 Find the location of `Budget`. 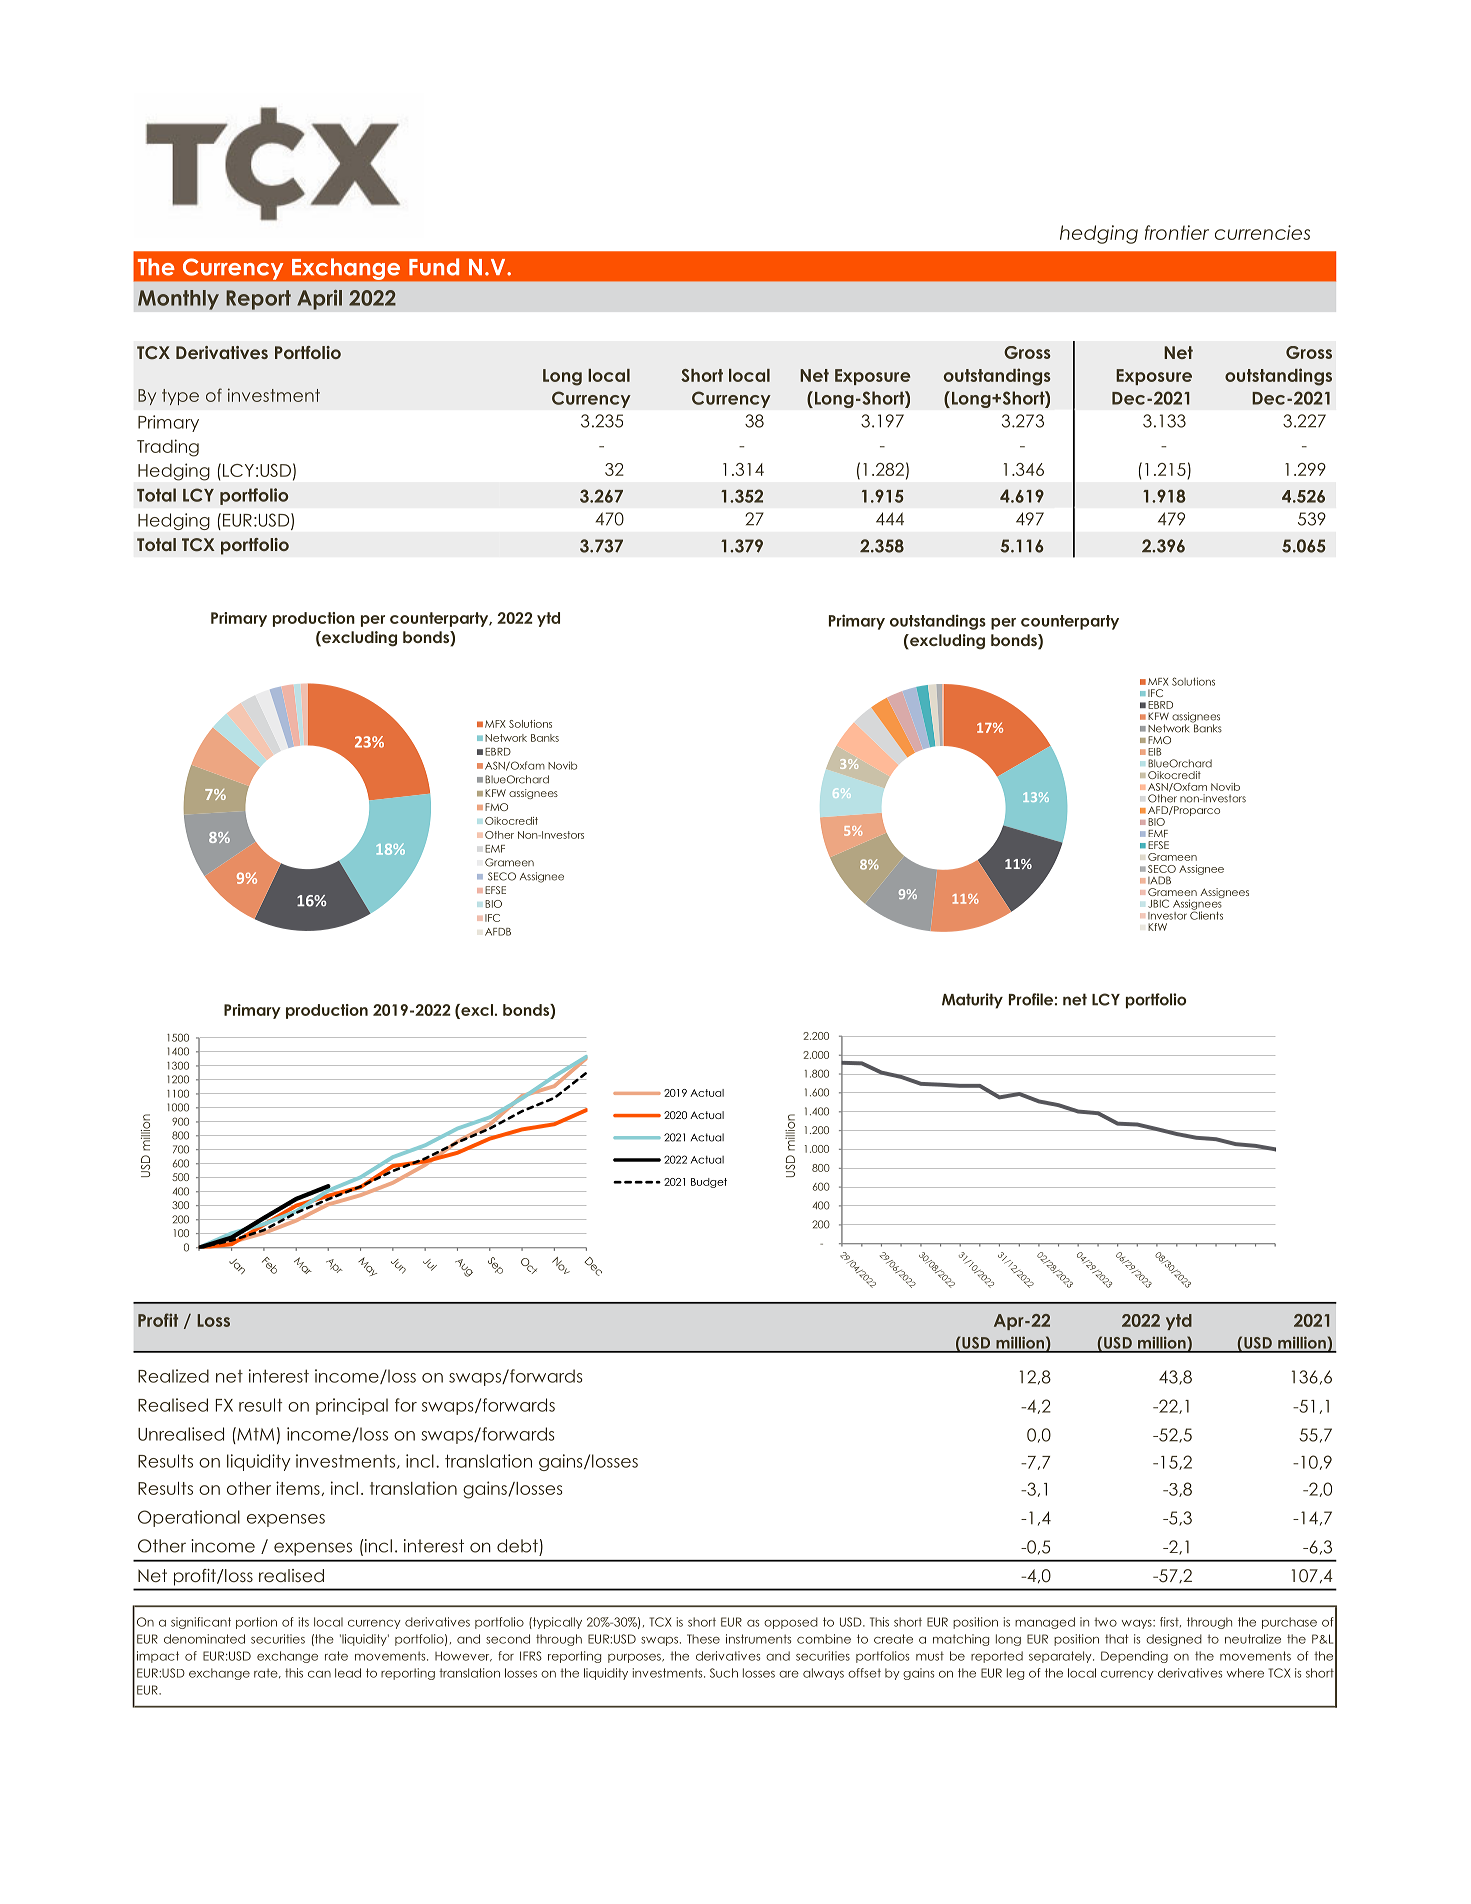

Budget is located at coordinates (709, 1183).
